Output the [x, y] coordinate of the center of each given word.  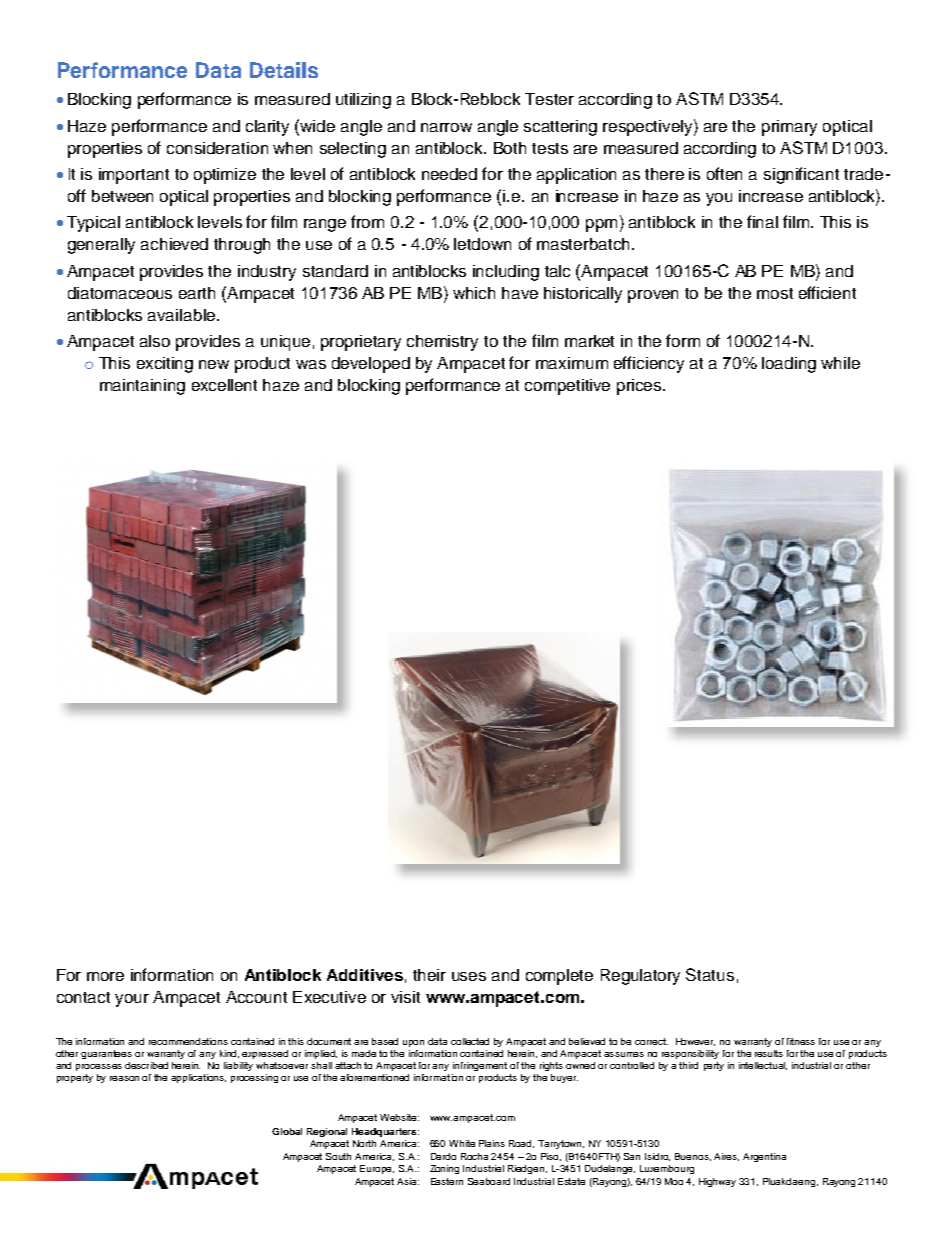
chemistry [442, 343]
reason [124, 1078]
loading [789, 365]
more [105, 976]
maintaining [142, 387]
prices [640, 387]
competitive [567, 387]
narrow [446, 127]
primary [789, 128]
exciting [165, 365]
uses [469, 976]
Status [710, 974]
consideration [217, 148]
